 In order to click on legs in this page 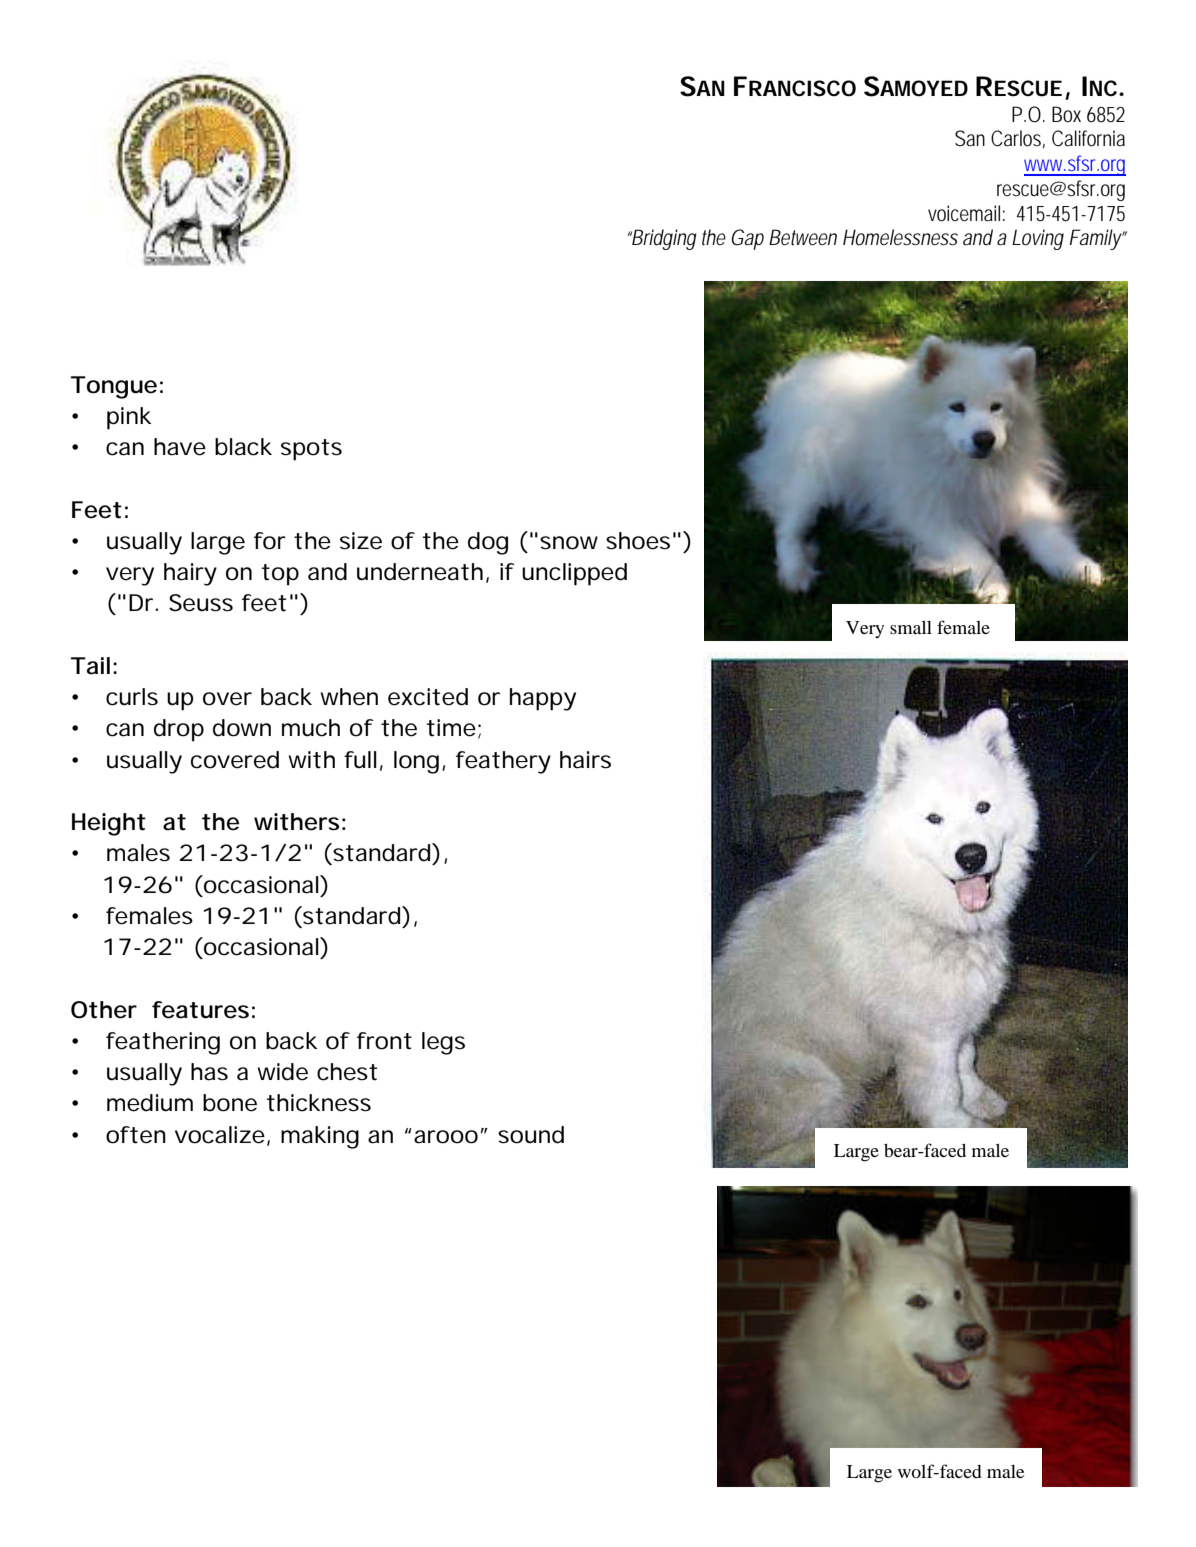, I will do `click(443, 1043)`.
